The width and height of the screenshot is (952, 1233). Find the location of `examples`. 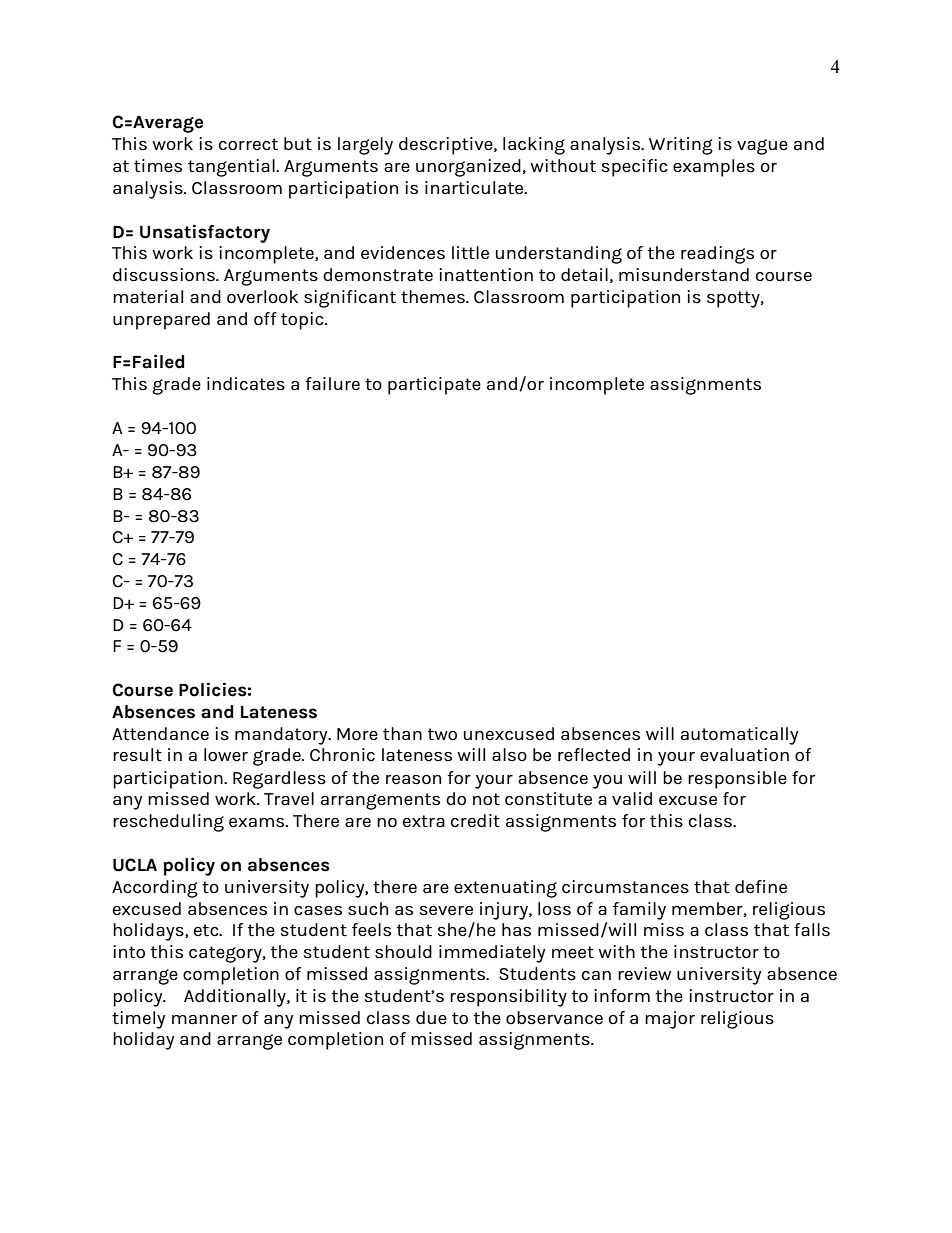

examples is located at coordinates (714, 168).
